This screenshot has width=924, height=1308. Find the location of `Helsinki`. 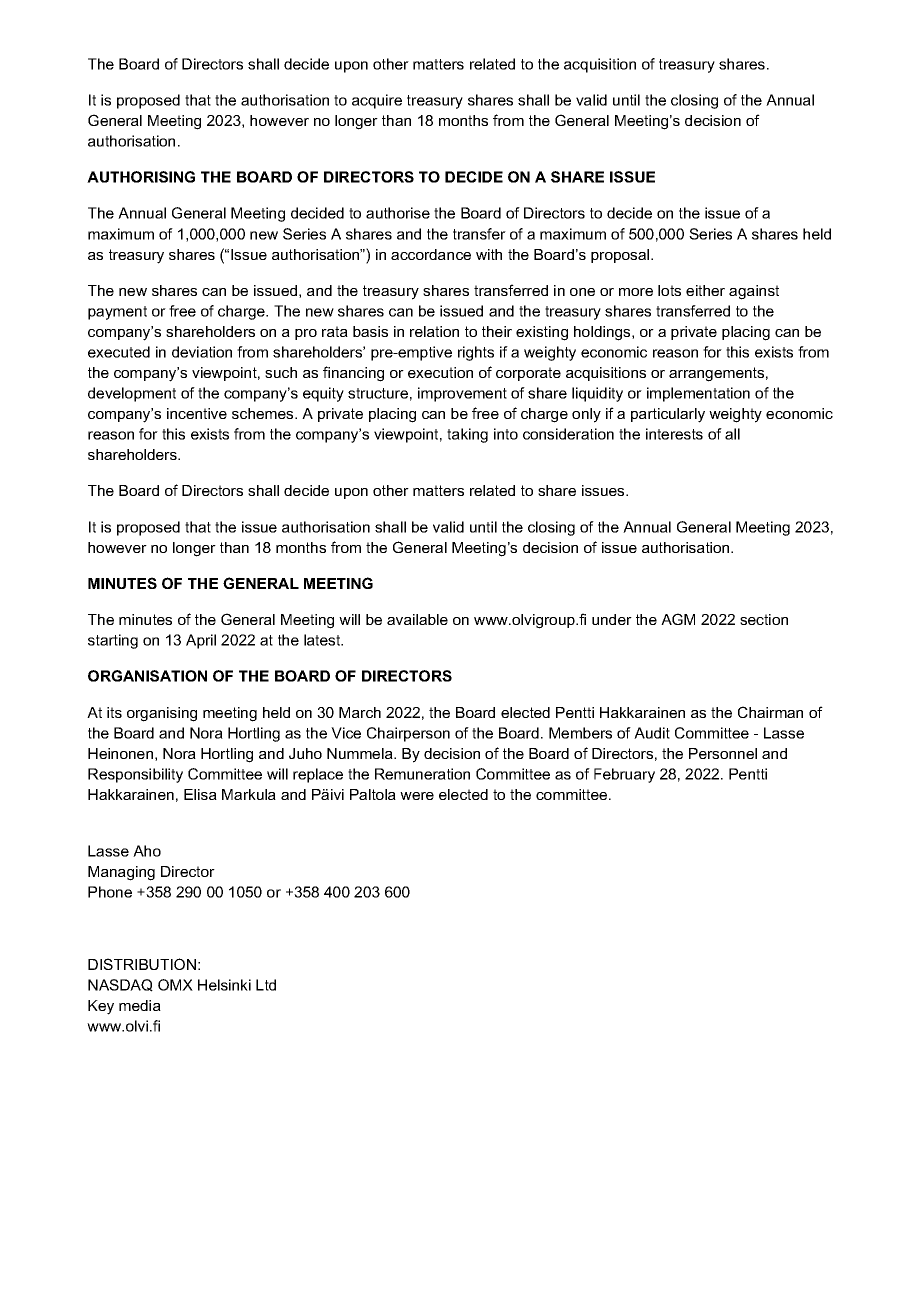

Helsinki is located at coordinates (224, 985).
